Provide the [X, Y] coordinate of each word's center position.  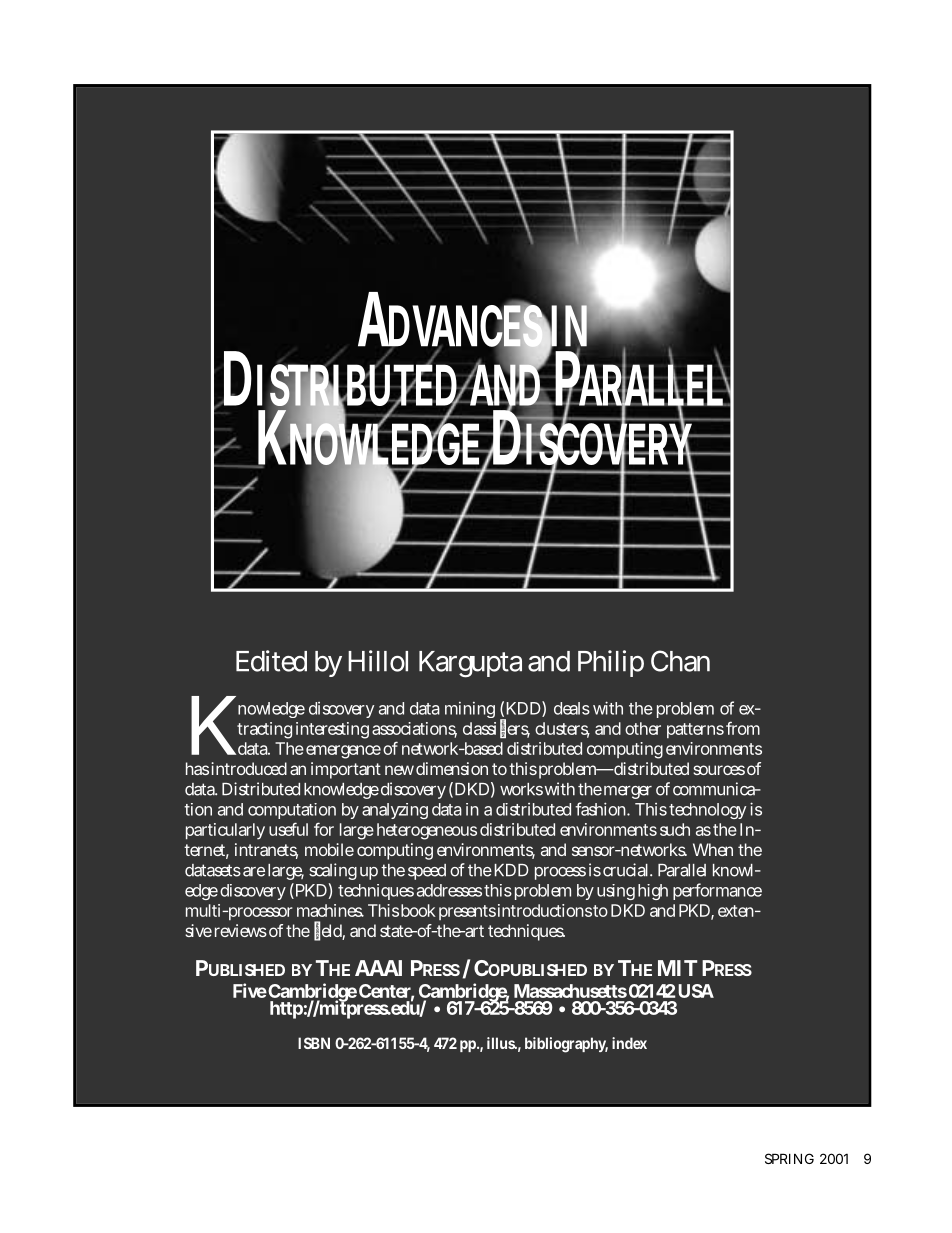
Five [250, 990]
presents [467, 912]
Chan [680, 661]
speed [427, 872]
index [629, 1043]
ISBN [314, 1043]
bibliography [566, 1045]
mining [470, 710]
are [254, 872]
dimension [452, 768]
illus [502, 1043]
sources [719, 770]
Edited [271, 661]
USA [696, 991]
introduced [249, 768]
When [713, 849]
